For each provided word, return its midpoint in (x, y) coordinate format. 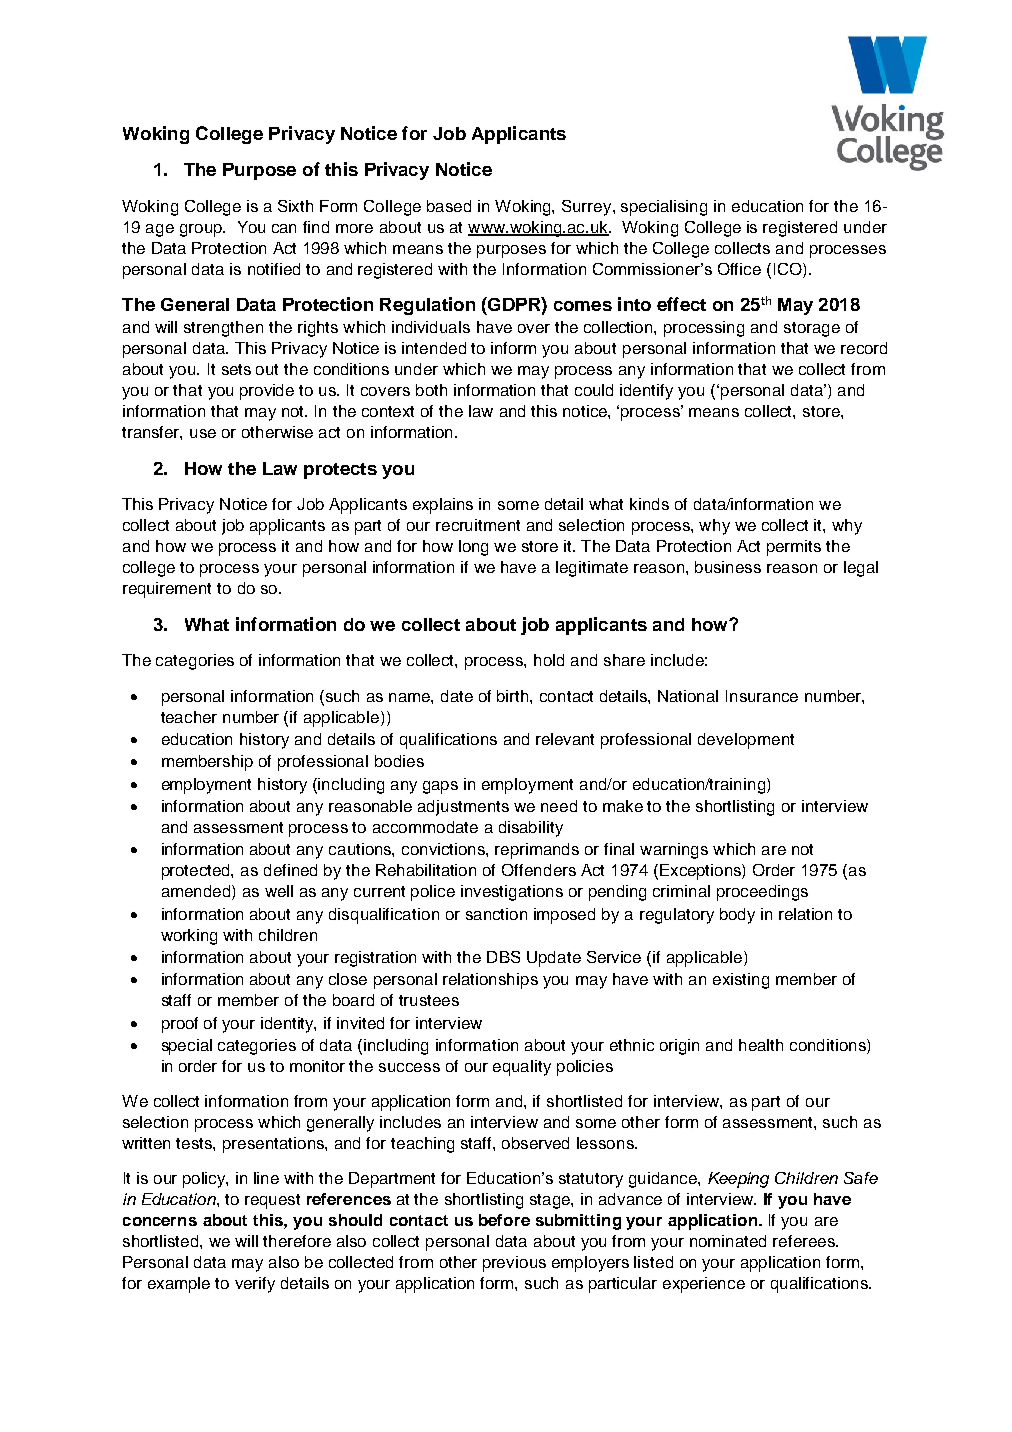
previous (514, 1264)
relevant (565, 739)
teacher (189, 717)
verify (255, 1285)
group (202, 230)
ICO (789, 270)
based (449, 206)
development (746, 741)
